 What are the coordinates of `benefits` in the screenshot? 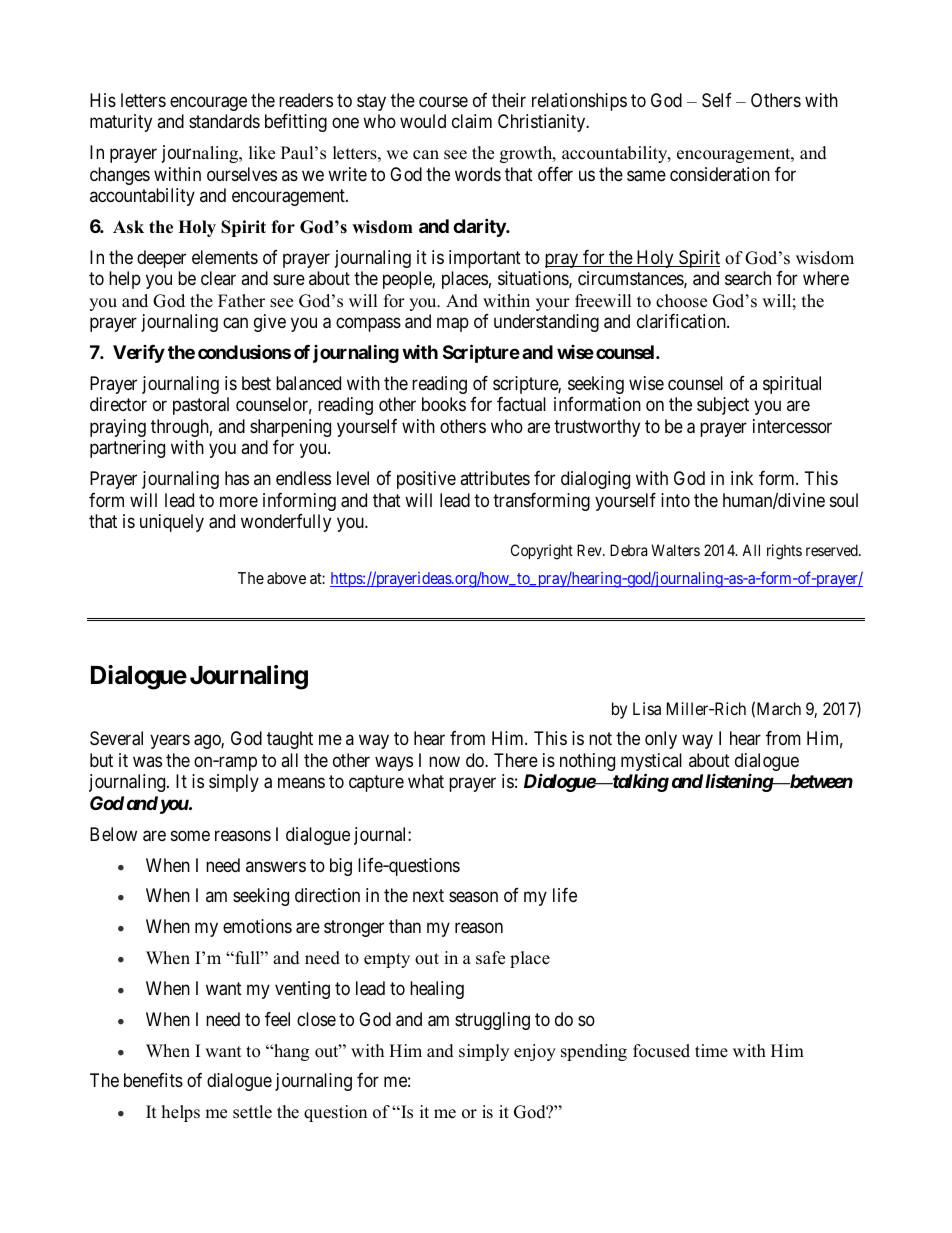 It's located at (153, 1080).
